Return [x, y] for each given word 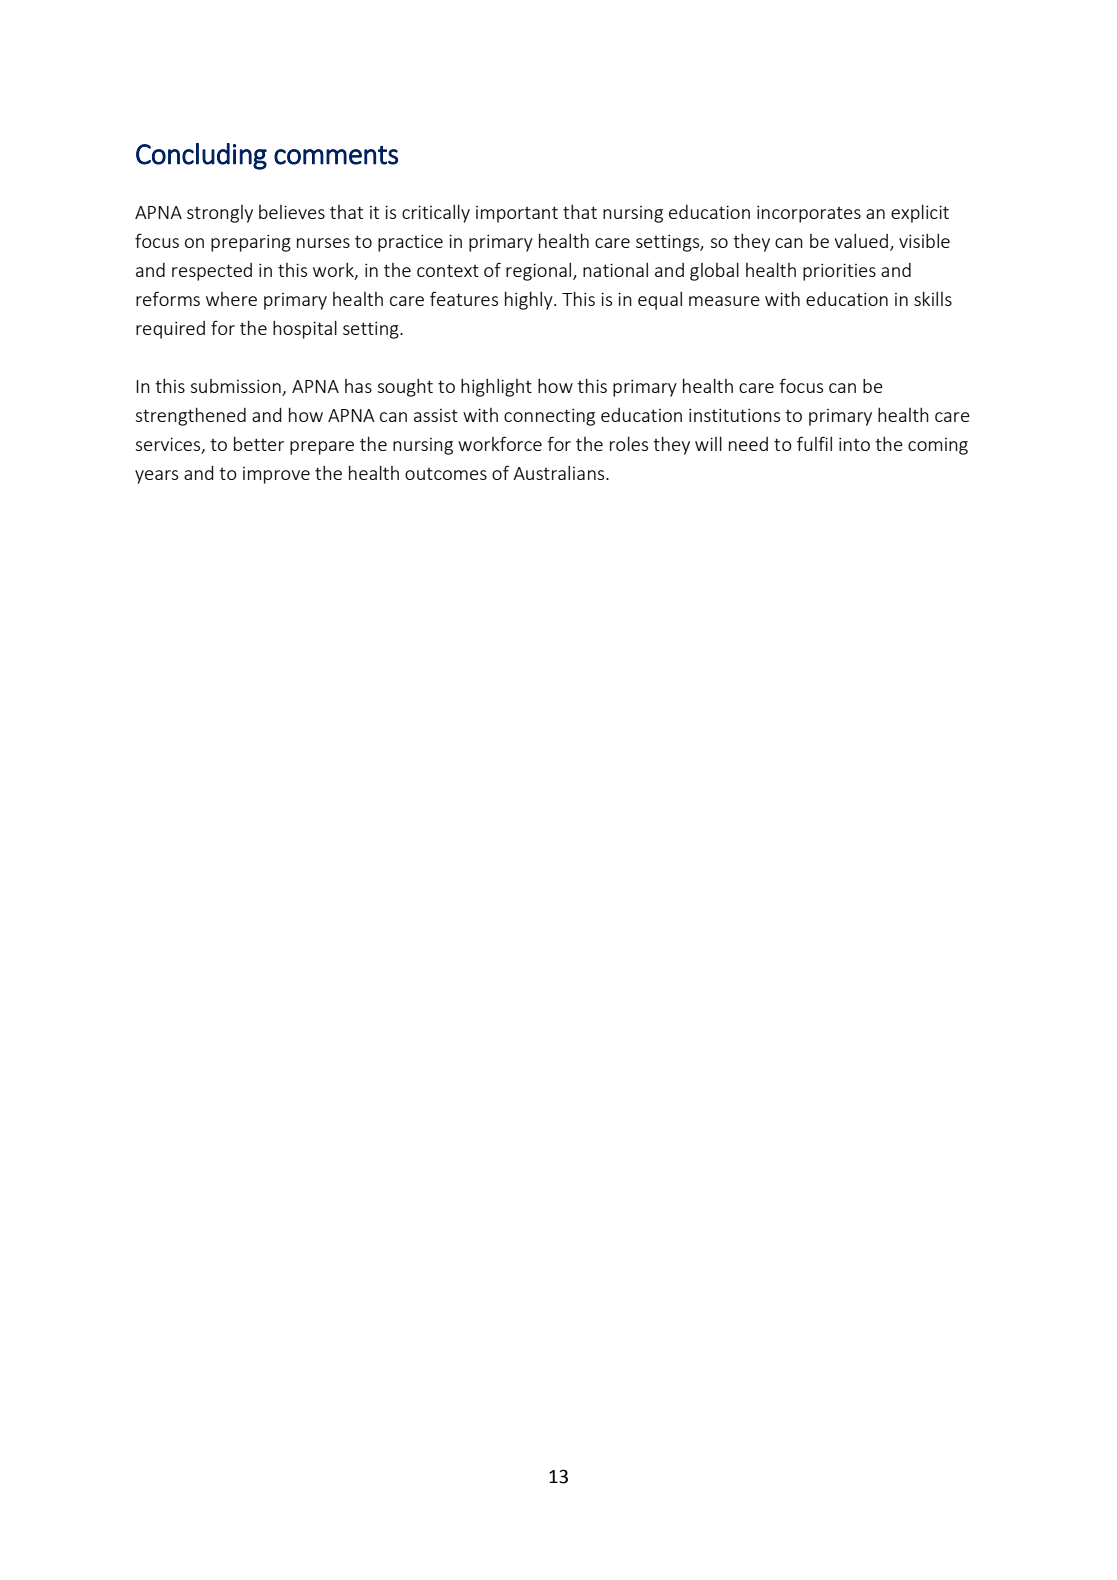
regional [540, 271]
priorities [839, 272]
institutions [734, 415]
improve [276, 475]
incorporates [809, 214]
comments [336, 155]
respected [212, 272]
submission [236, 387]
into [854, 444]
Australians [560, 472]
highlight [496, 387]
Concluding [201, 156]
